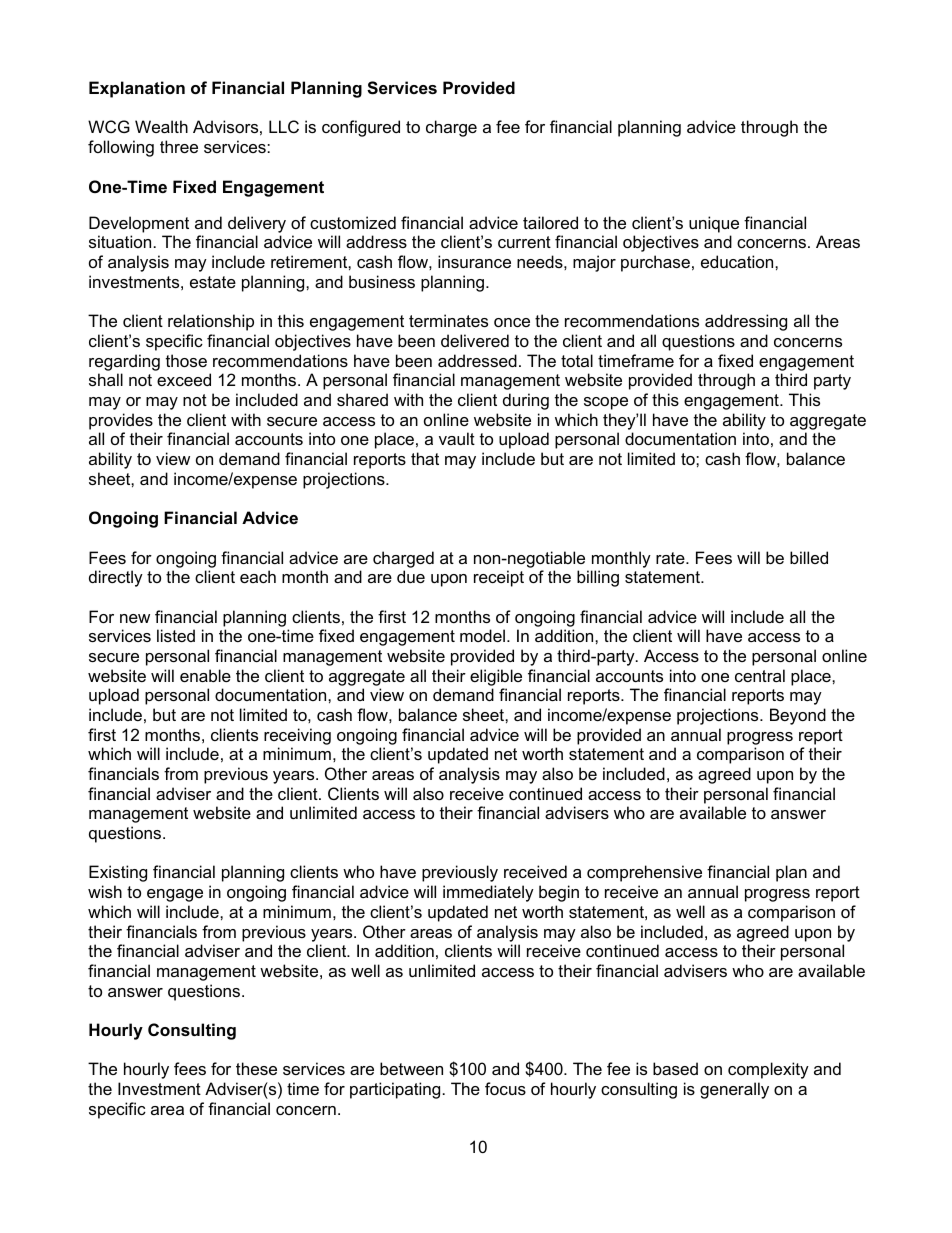  What do you see at coordinates (176, 635) in the screenshot?
I see `listed` at bounding box center [176, 635].
